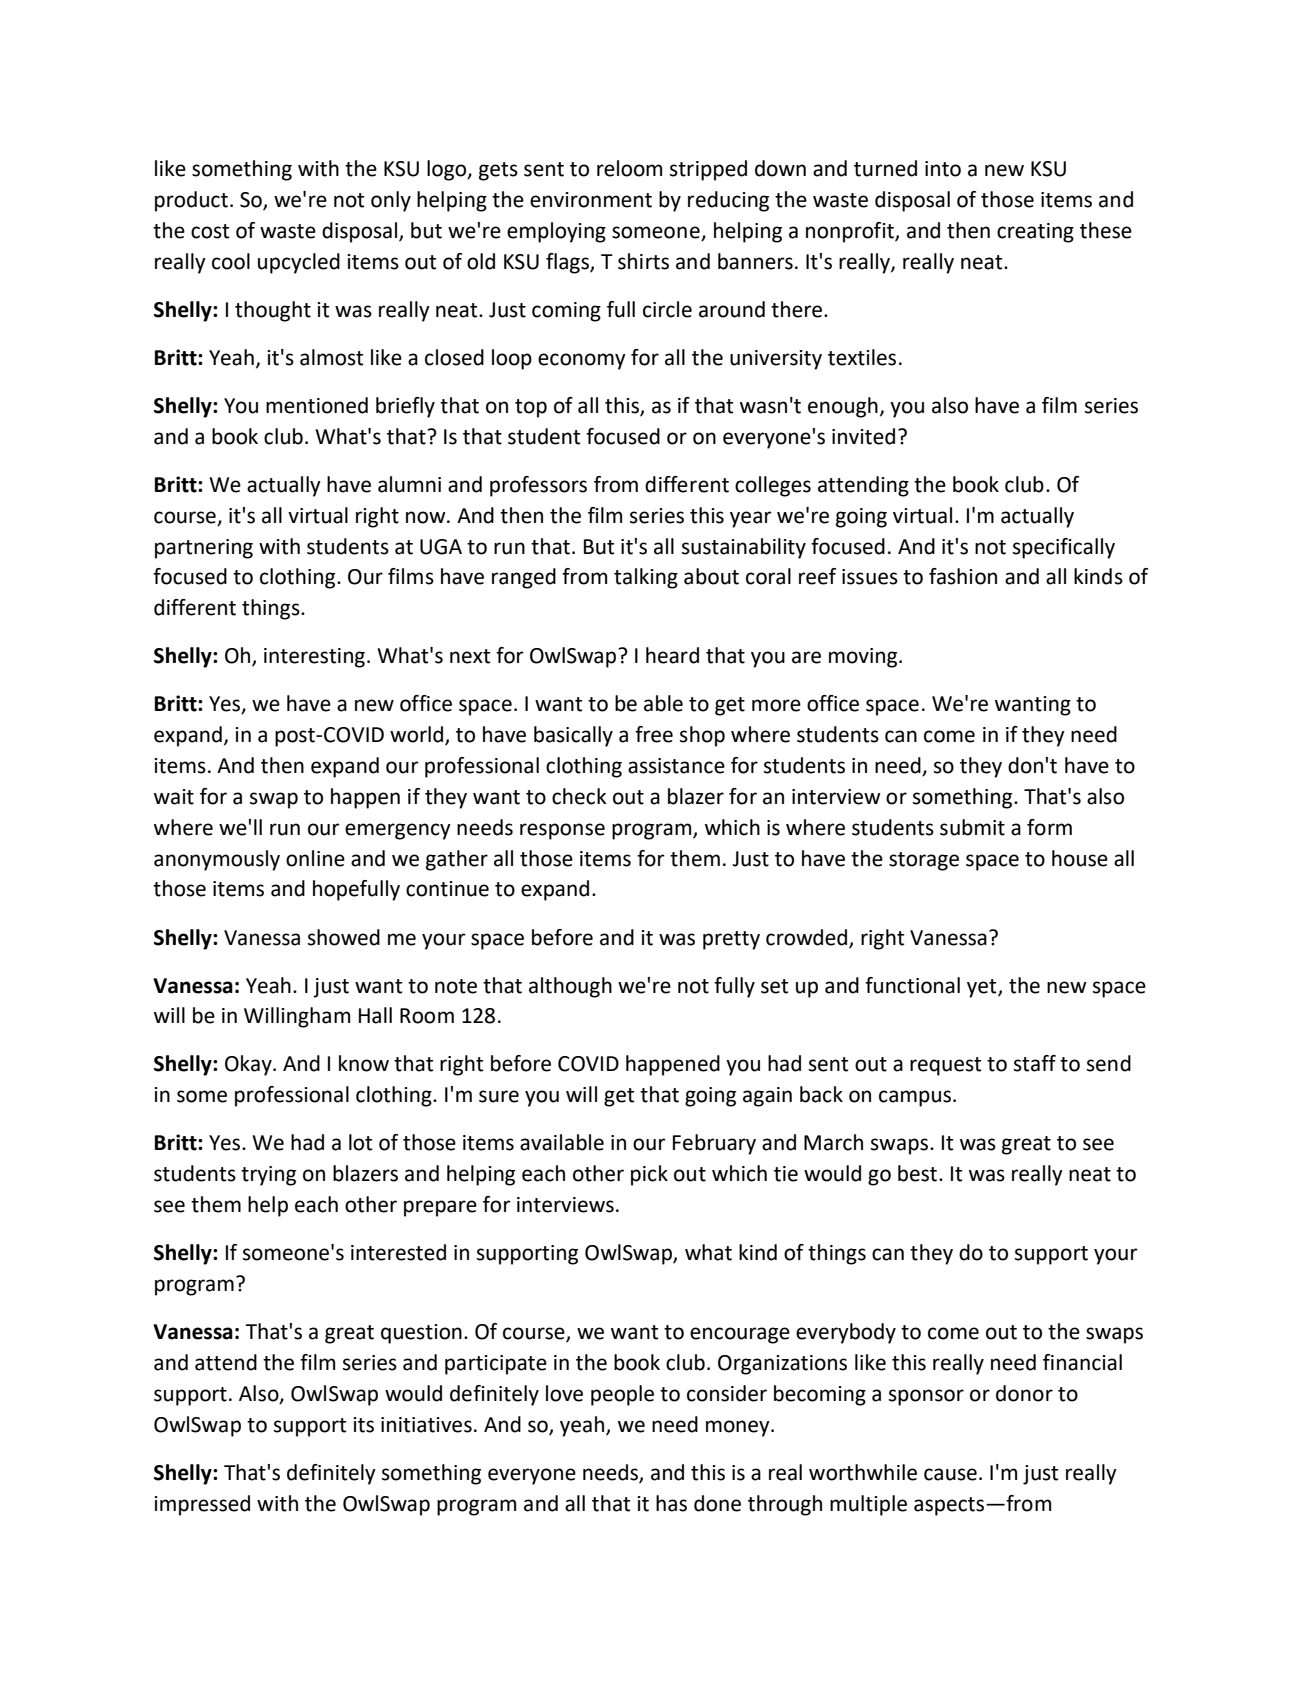 This page has width=1305, height=1689. What do you see at coordinates (315, 858) in the page?
I see `online` at bounding box center [315, 858].
